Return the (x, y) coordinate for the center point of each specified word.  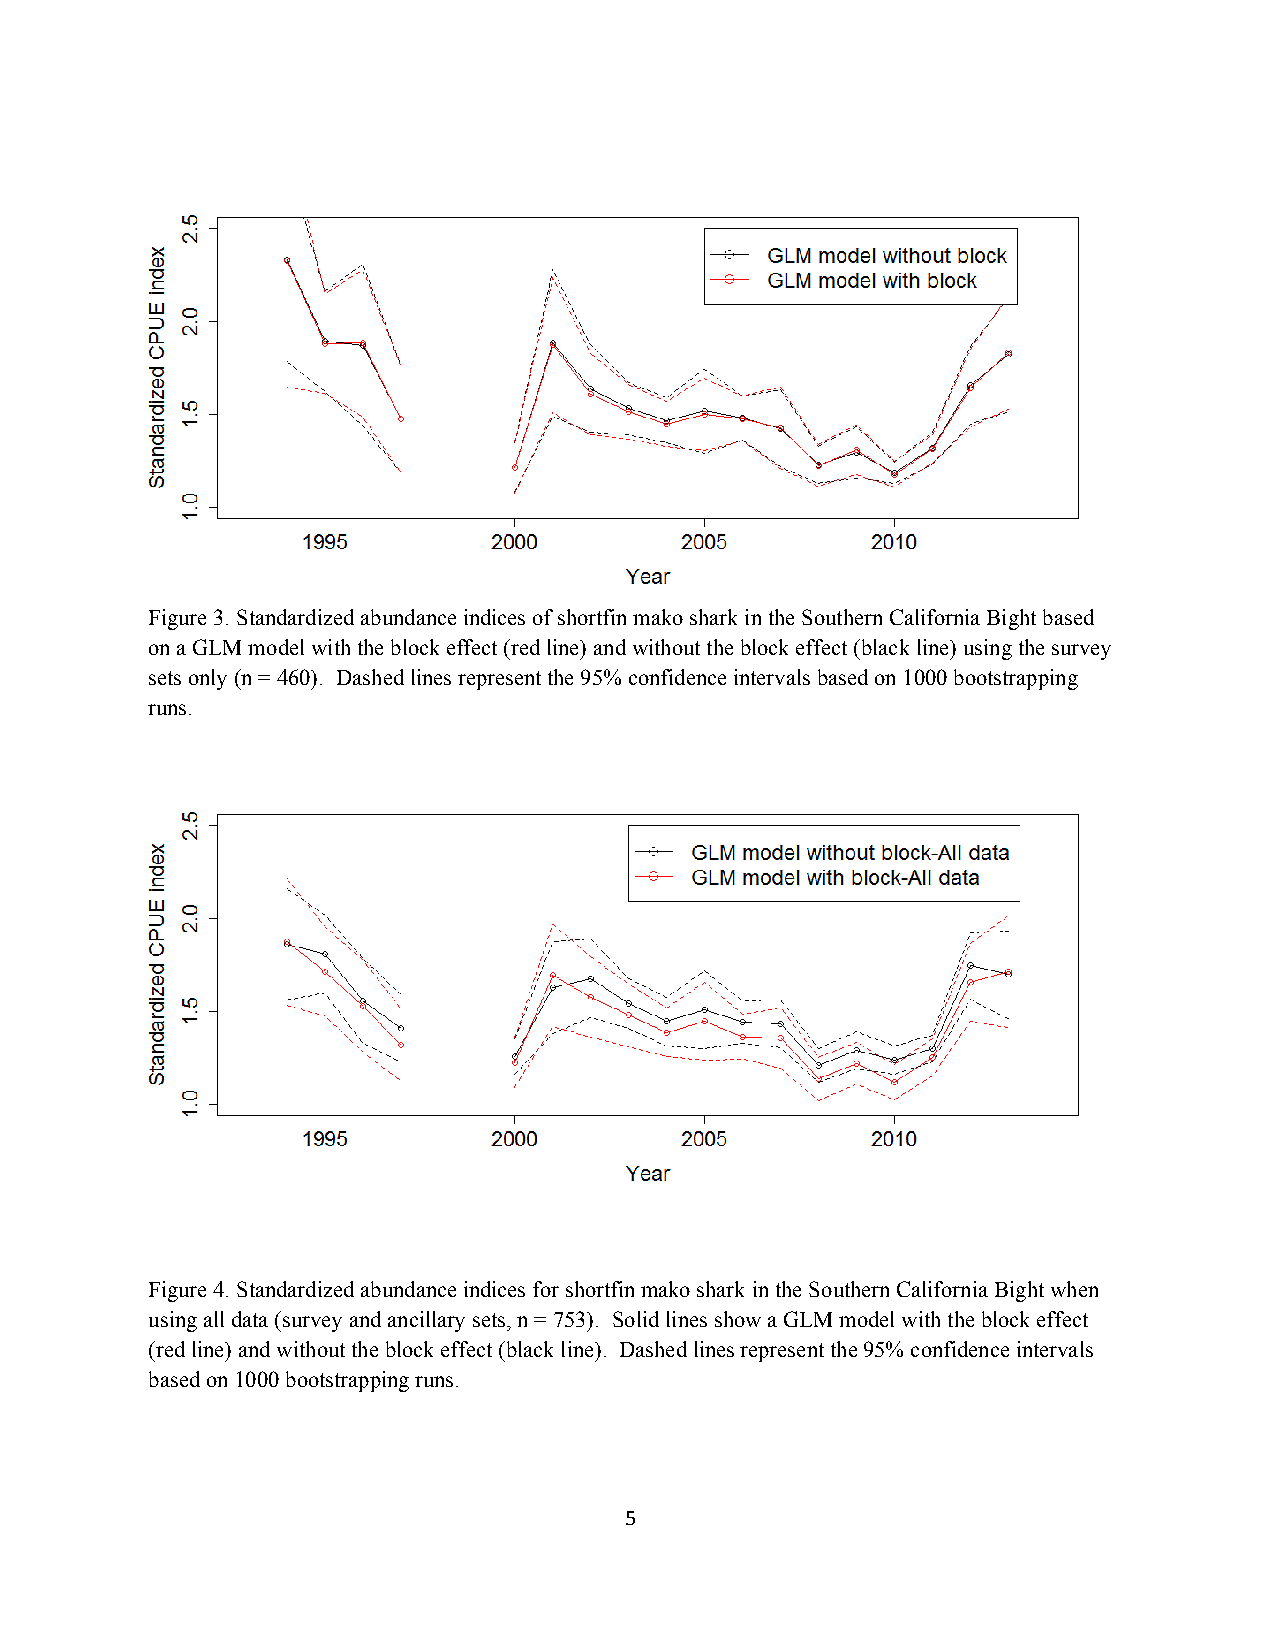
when (1074, 1289)
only (208, 679)
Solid (636, 1319)
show (738, 1319)
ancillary (426, 1321)
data (250, 1319)
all (214, 1319)
